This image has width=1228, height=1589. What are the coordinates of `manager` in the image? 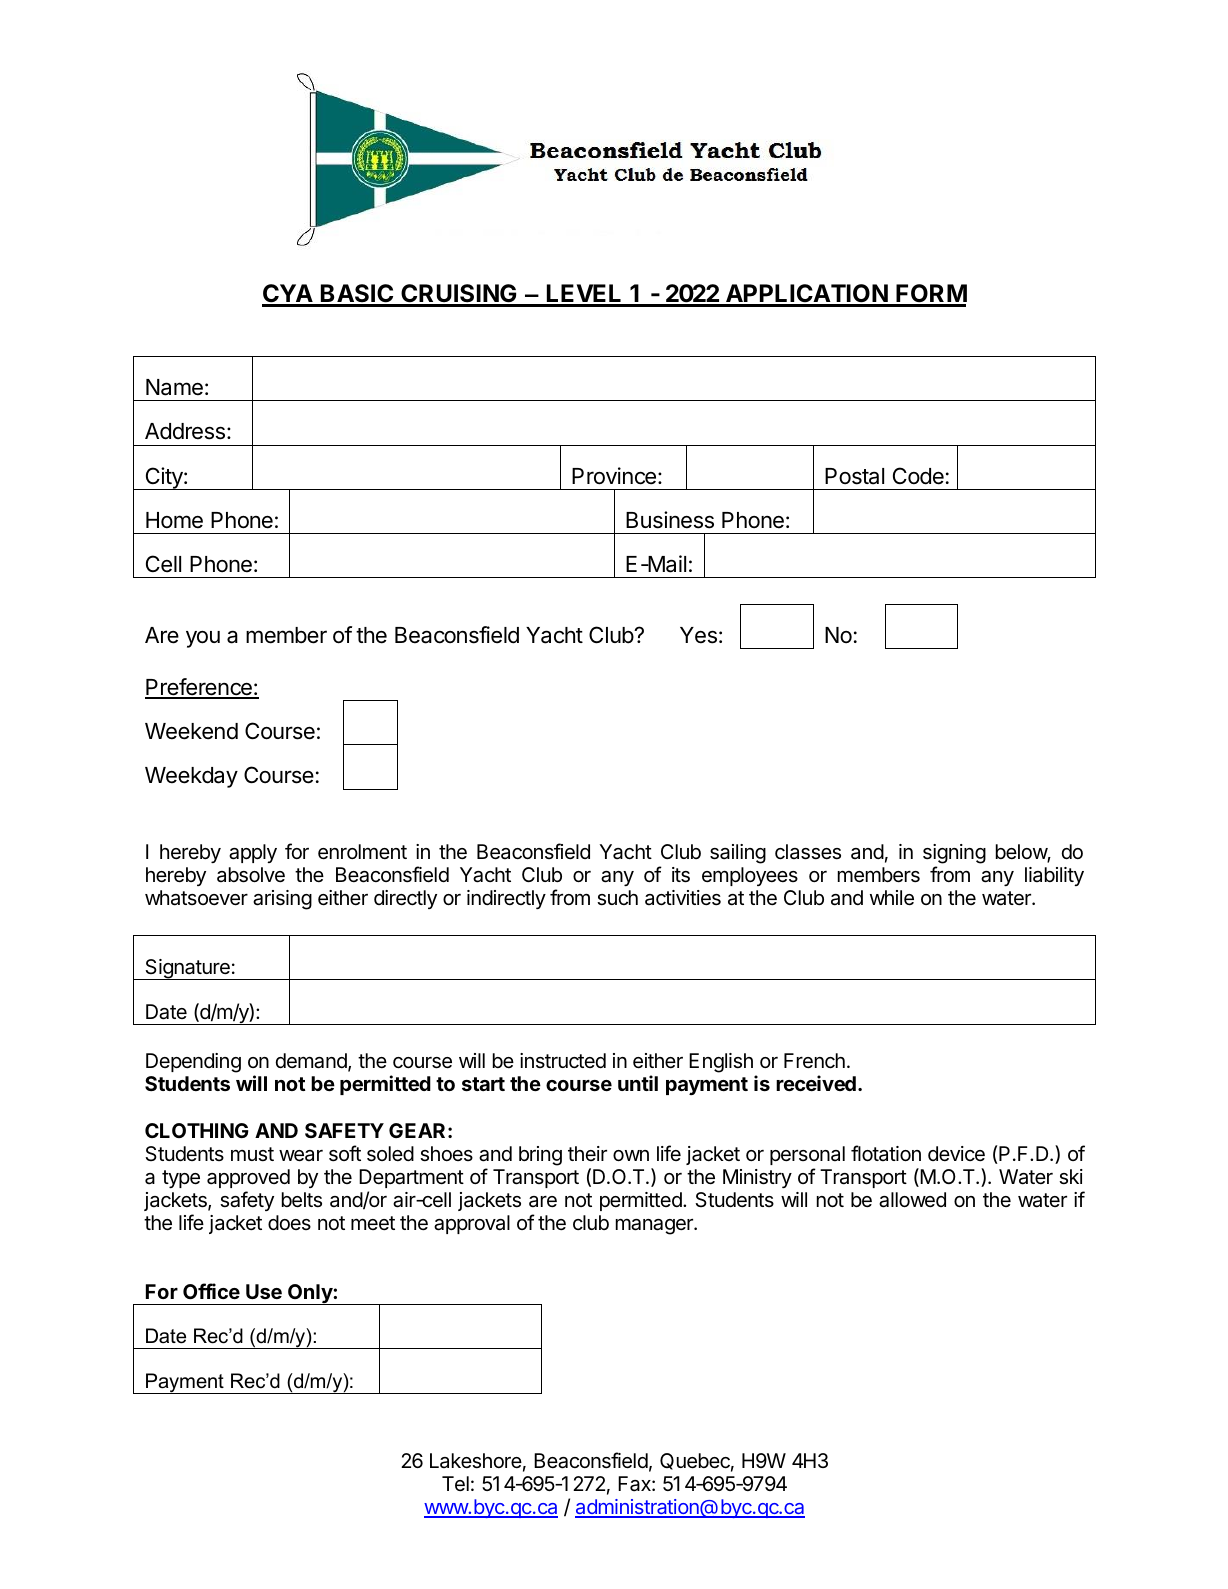 It's located at (655, 1226).
